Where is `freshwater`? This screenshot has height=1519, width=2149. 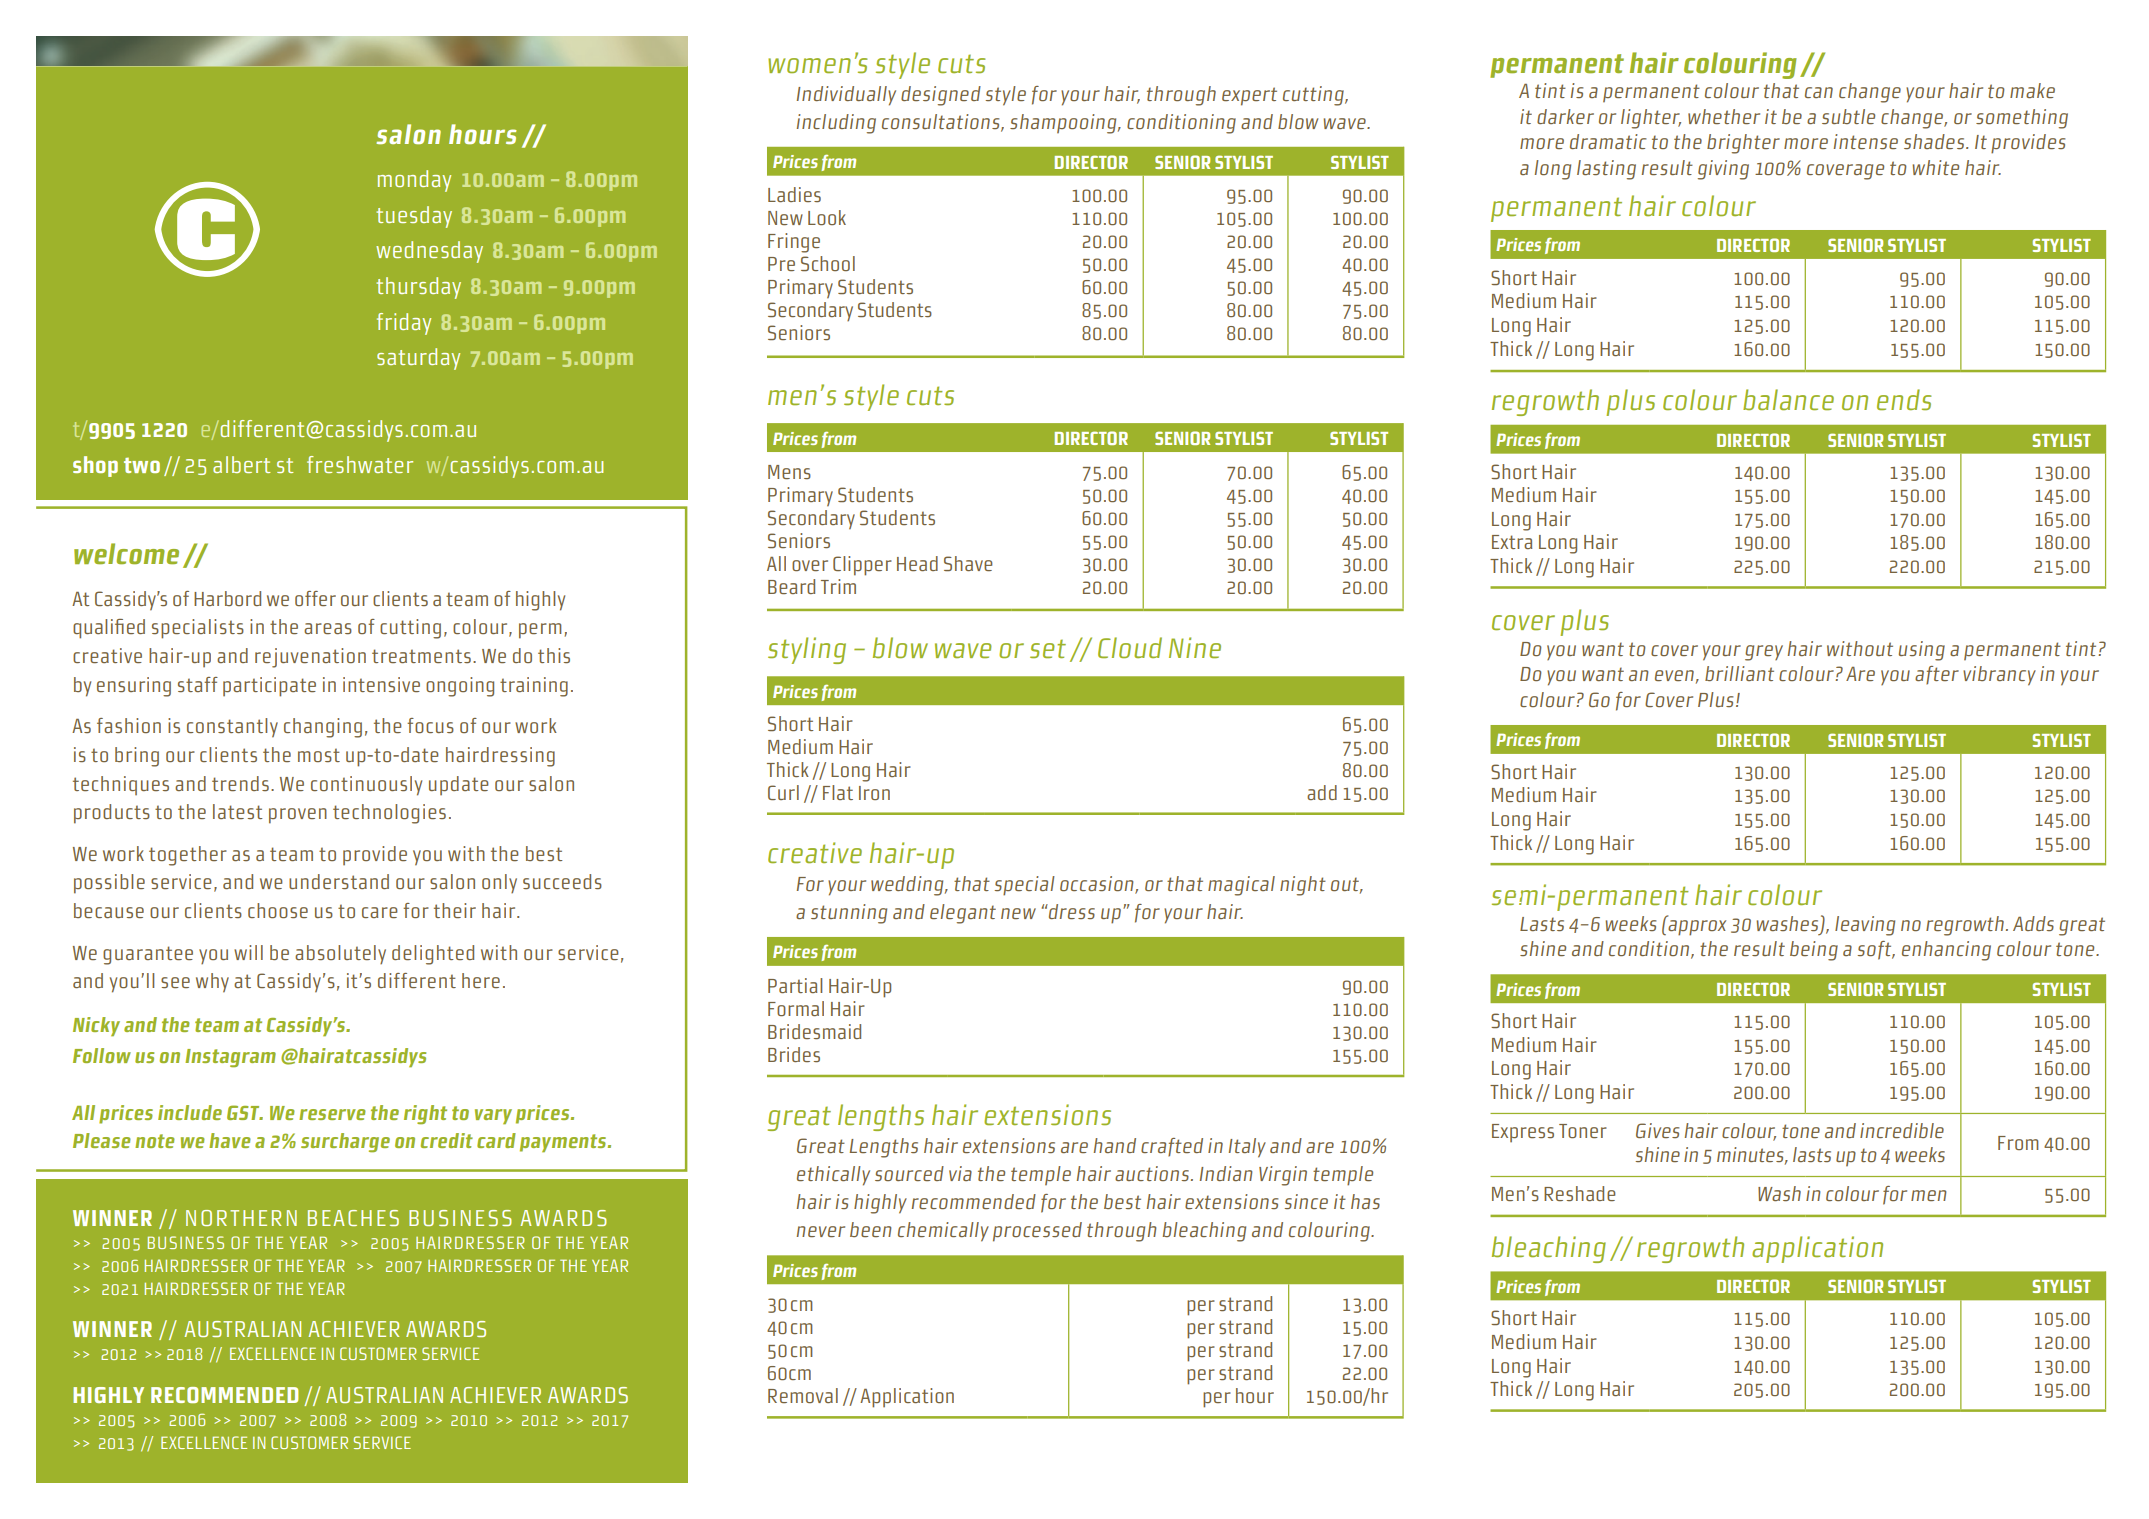 freshwater is located at coordinates (360, 464).
